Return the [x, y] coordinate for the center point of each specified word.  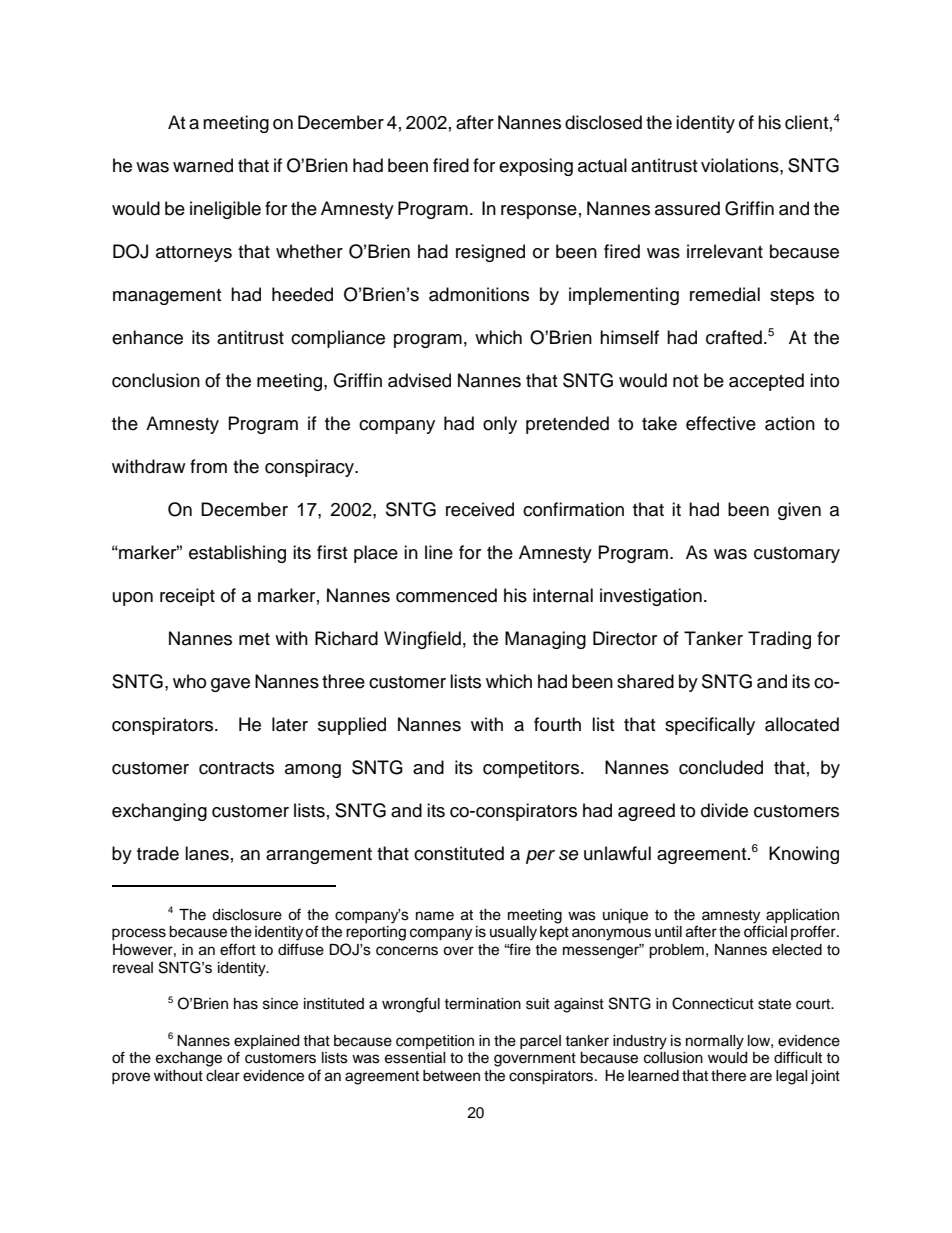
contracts [236, 768]
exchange [189, 1059]
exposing [536, 167]
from [208, 466]
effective [721, 423]
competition [435, 1042]
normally [715, 1042]
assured [687, 208]
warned [203, 165]
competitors [532, 769]
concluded [721, 767]
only [500, 425]
